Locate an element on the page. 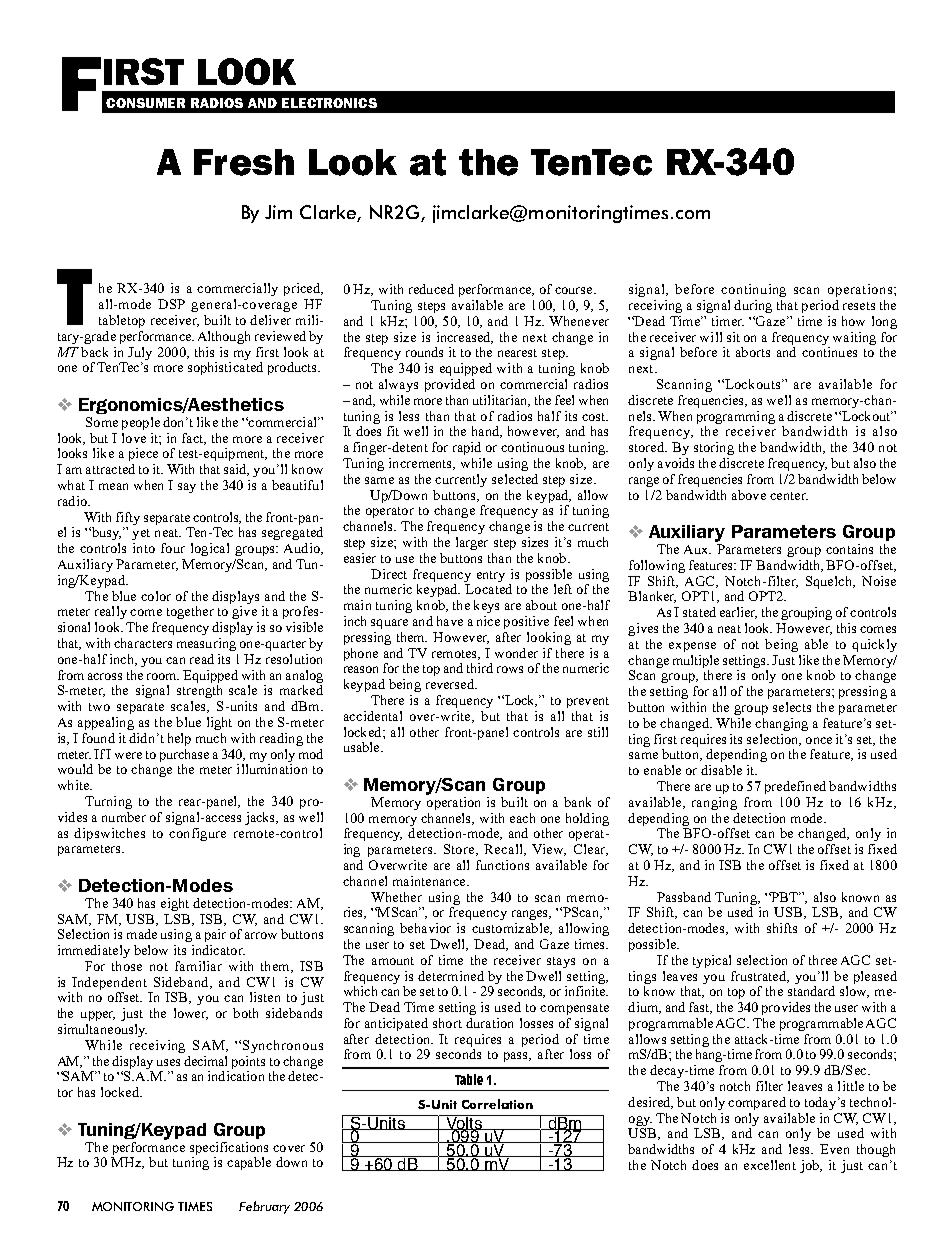 The width and height of the document is (952, 1237). characters is located at coordinates (143, 643).
